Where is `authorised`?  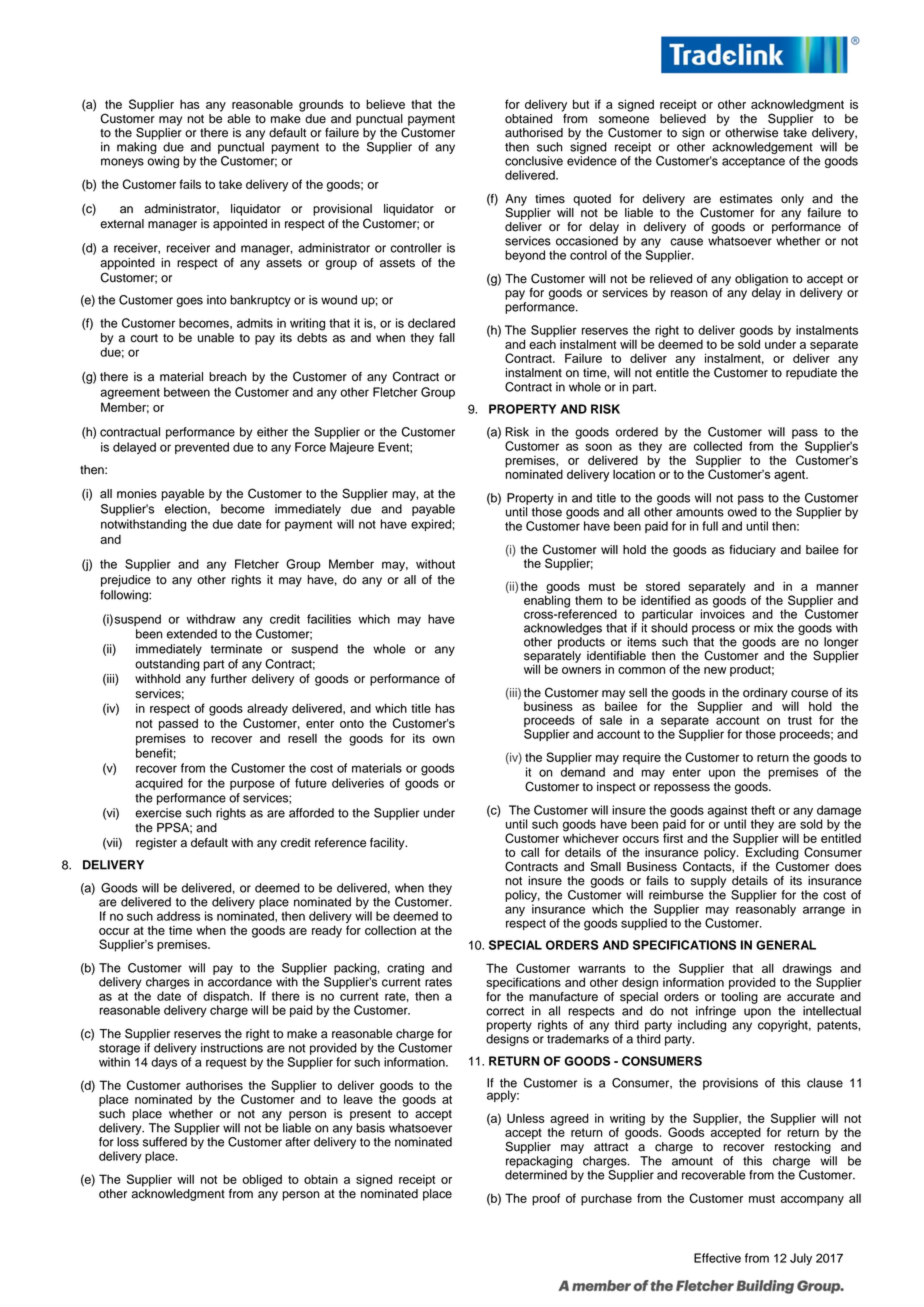
authorised is located at coordinates (534, 133).
